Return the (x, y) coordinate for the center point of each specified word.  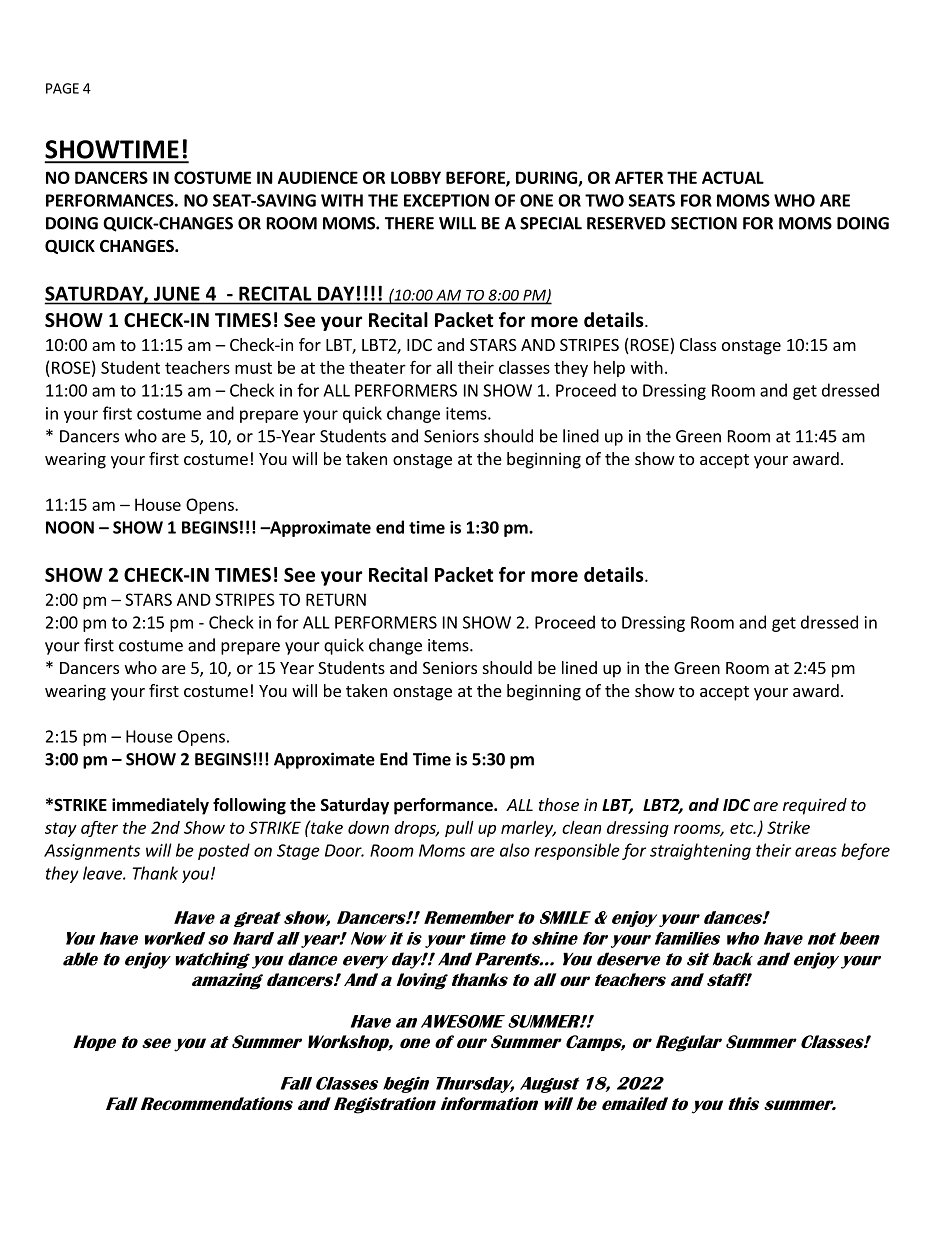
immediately (160, 806)
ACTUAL (733, 177)
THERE (409, 223)
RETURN (336, 599)
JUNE (177, 294)
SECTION (704, 223)
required (815, 806)
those (559, 804)
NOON (70, 527)
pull (459, 829)
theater (377, 367)
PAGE (62, 88)
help (609, 369)
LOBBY (416, 177)
